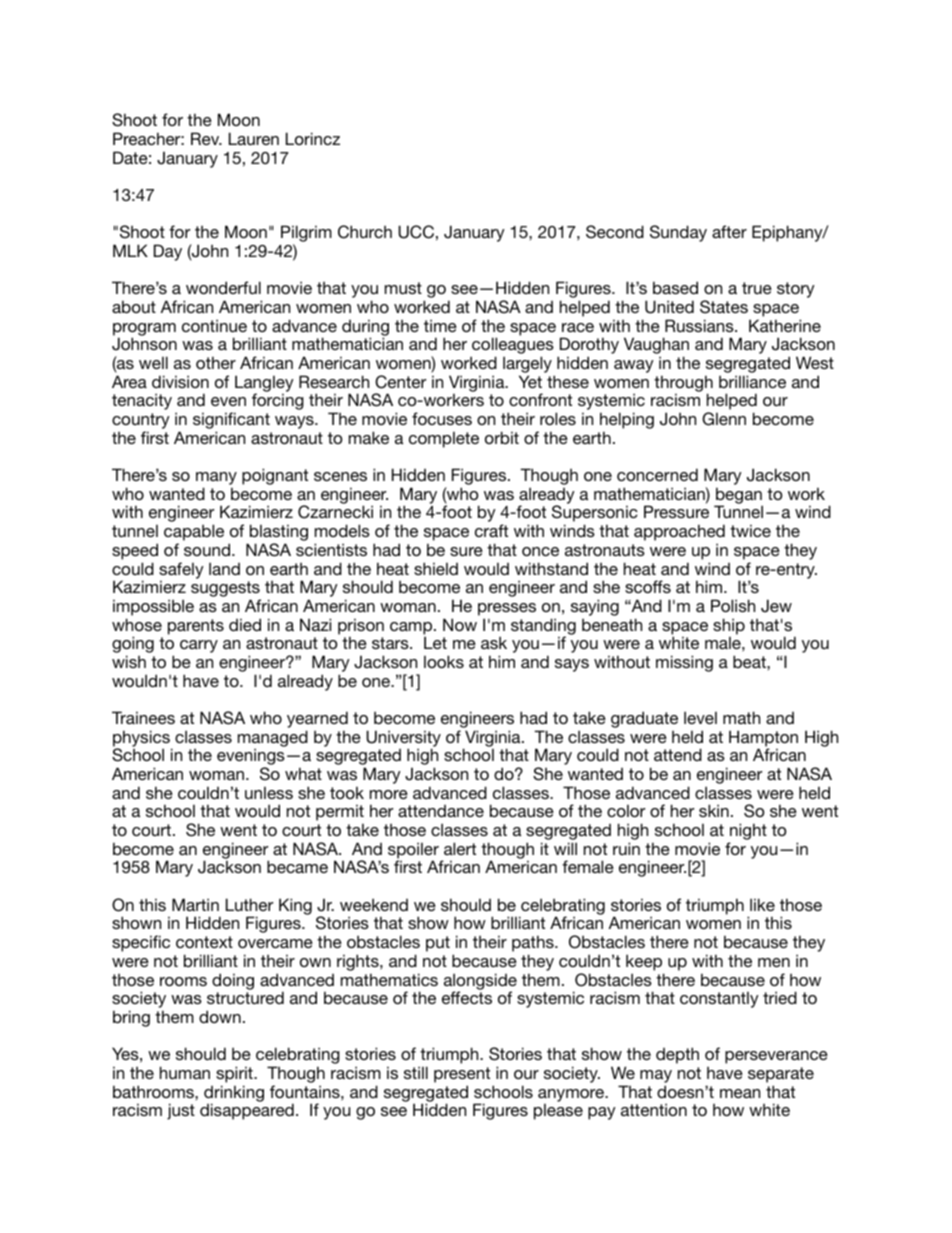  Describe the element at coordinates (196, 627) in the screenshot. I see `parents` at that location.
